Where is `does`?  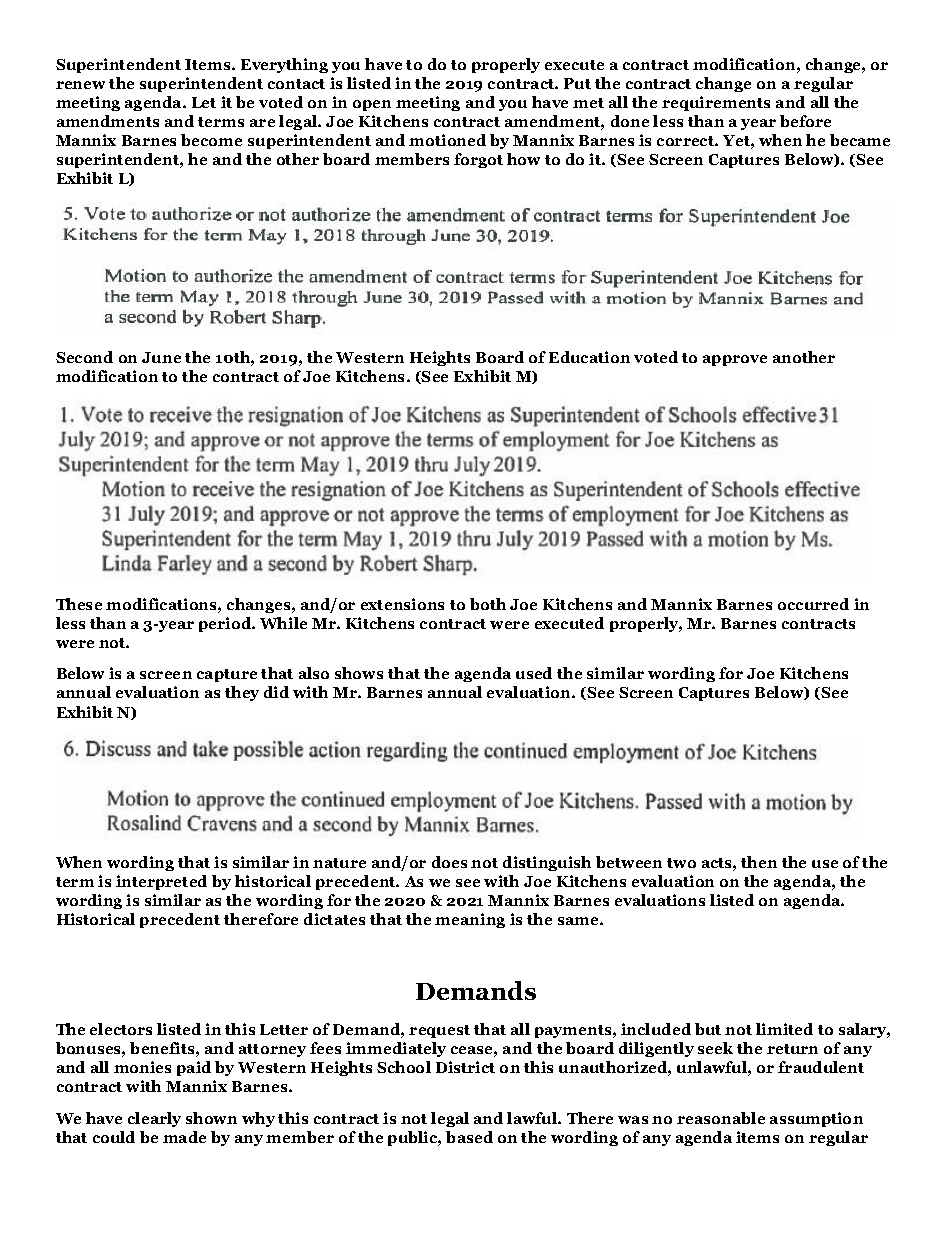 does is located at coordinates (449, 862).
